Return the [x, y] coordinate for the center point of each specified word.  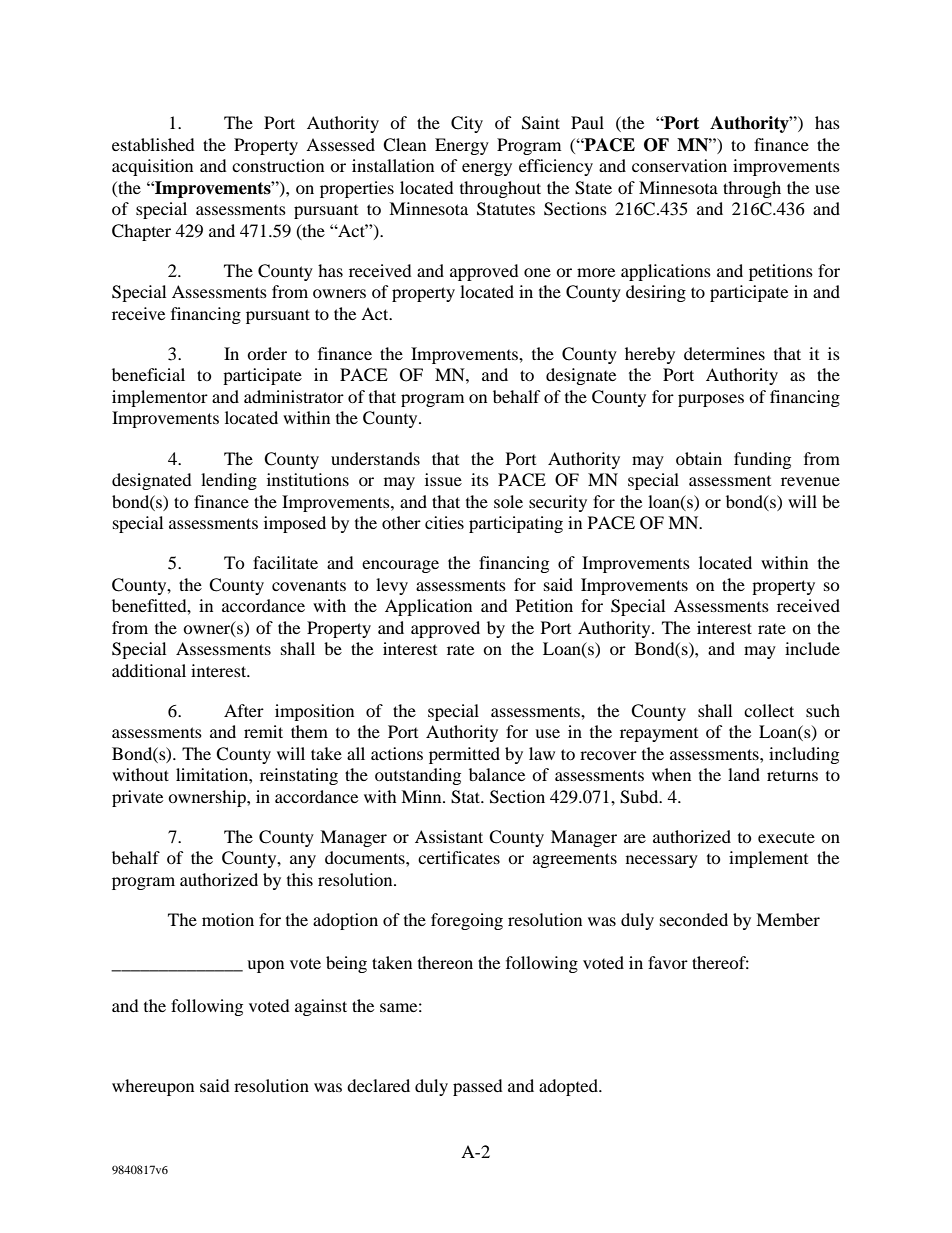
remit [263, 731]
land [744, 774]
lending [229, 481]
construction [278, 165]
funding [762, 460]
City [467, 124]
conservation [679, 165]
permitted [464, 755]
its [480, 479]
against [321, 1007]
